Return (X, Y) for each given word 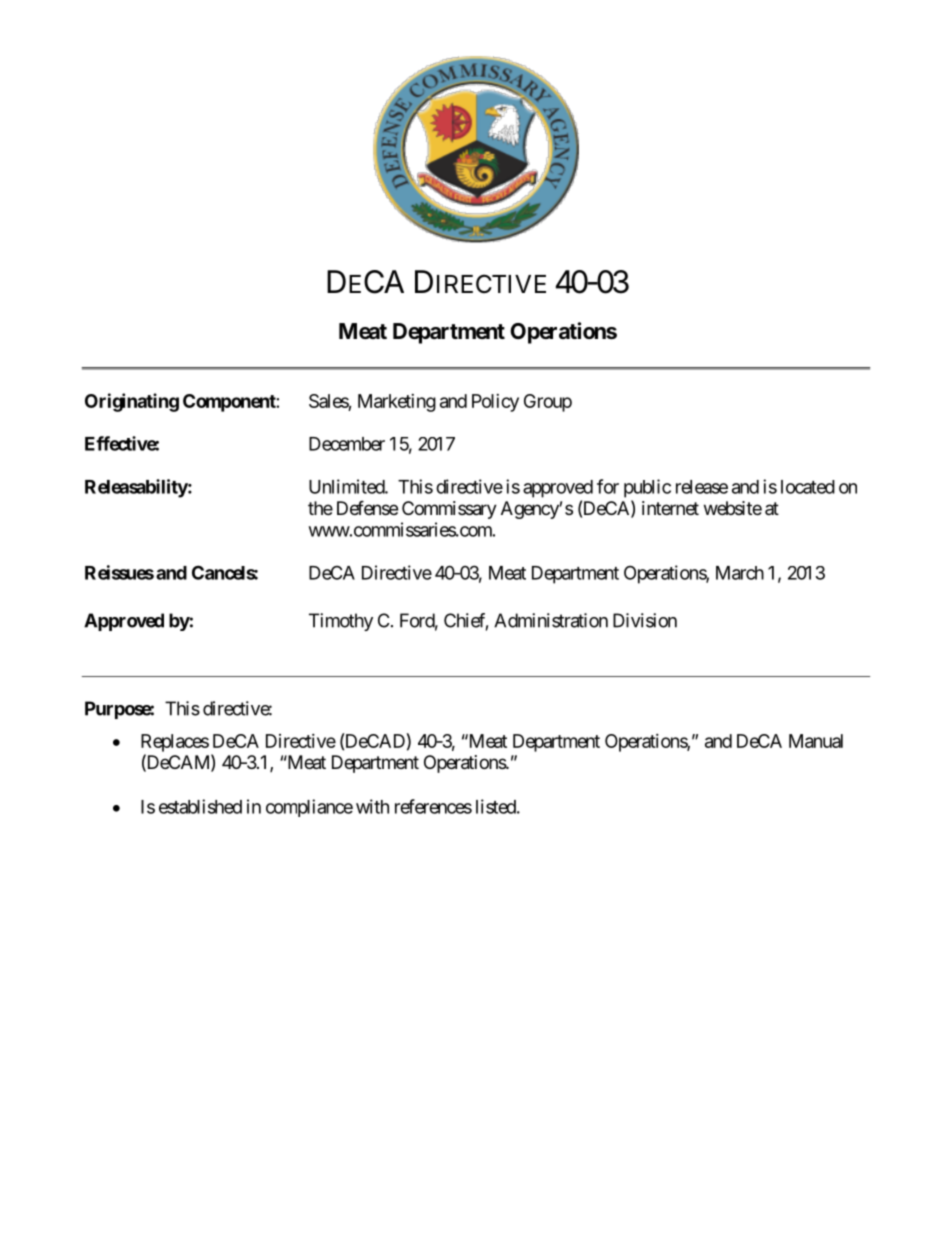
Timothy (341, 622)
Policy (495, 403)
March (740, 573)
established (200, 806)
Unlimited (347, 486)
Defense (367, 507)
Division (645, 620)
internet (670, 508)
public (647, 488)
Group (548, 403)
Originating (132, 402)
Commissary (449, 510)
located (808, 487)
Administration (551, 620)
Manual (816, 741)
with (372, 806)
